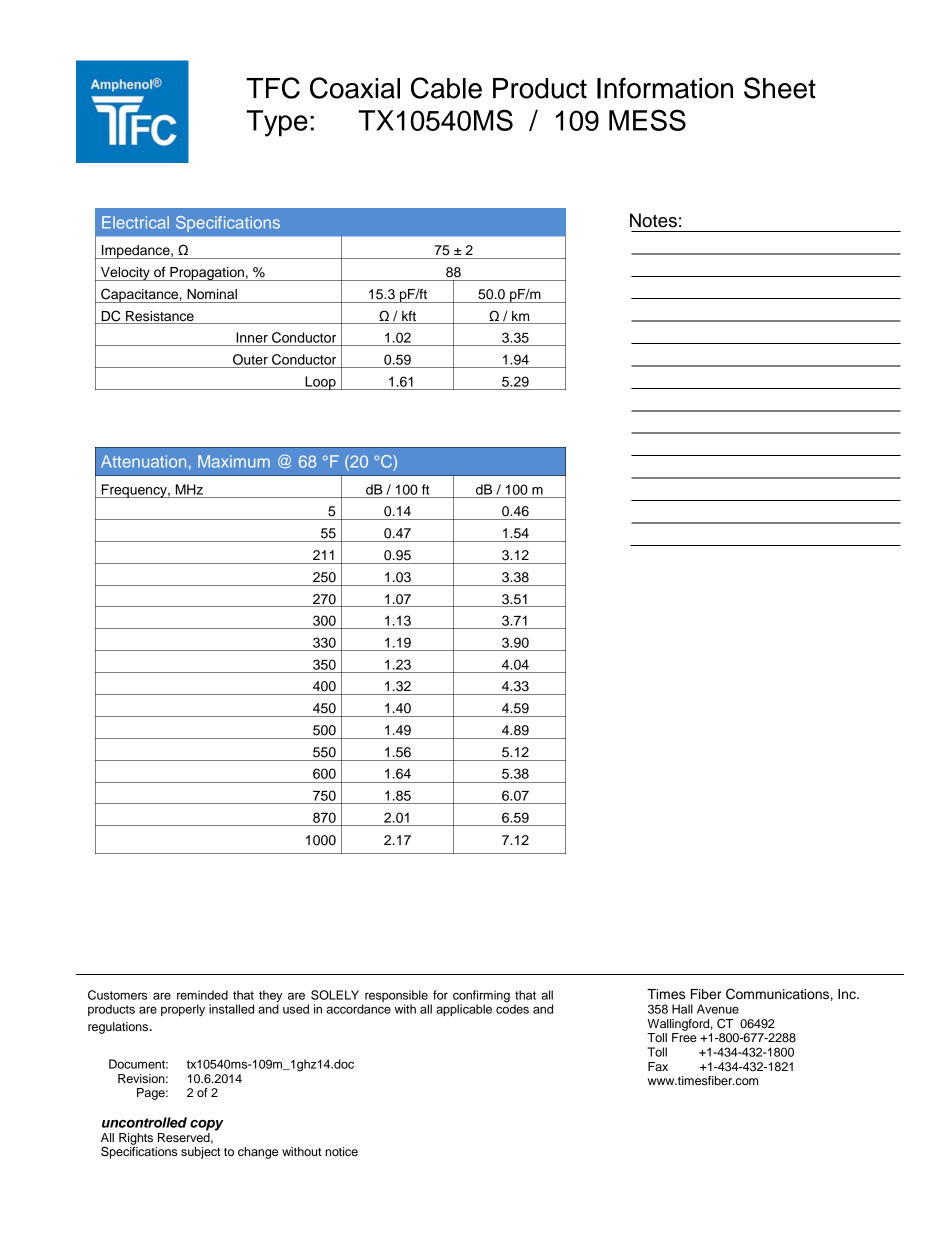 This document has height=1233, width=952. What do you see at coordinates (653, 220) in the document?
I see `Notes` at bounding box center [653, 220].
